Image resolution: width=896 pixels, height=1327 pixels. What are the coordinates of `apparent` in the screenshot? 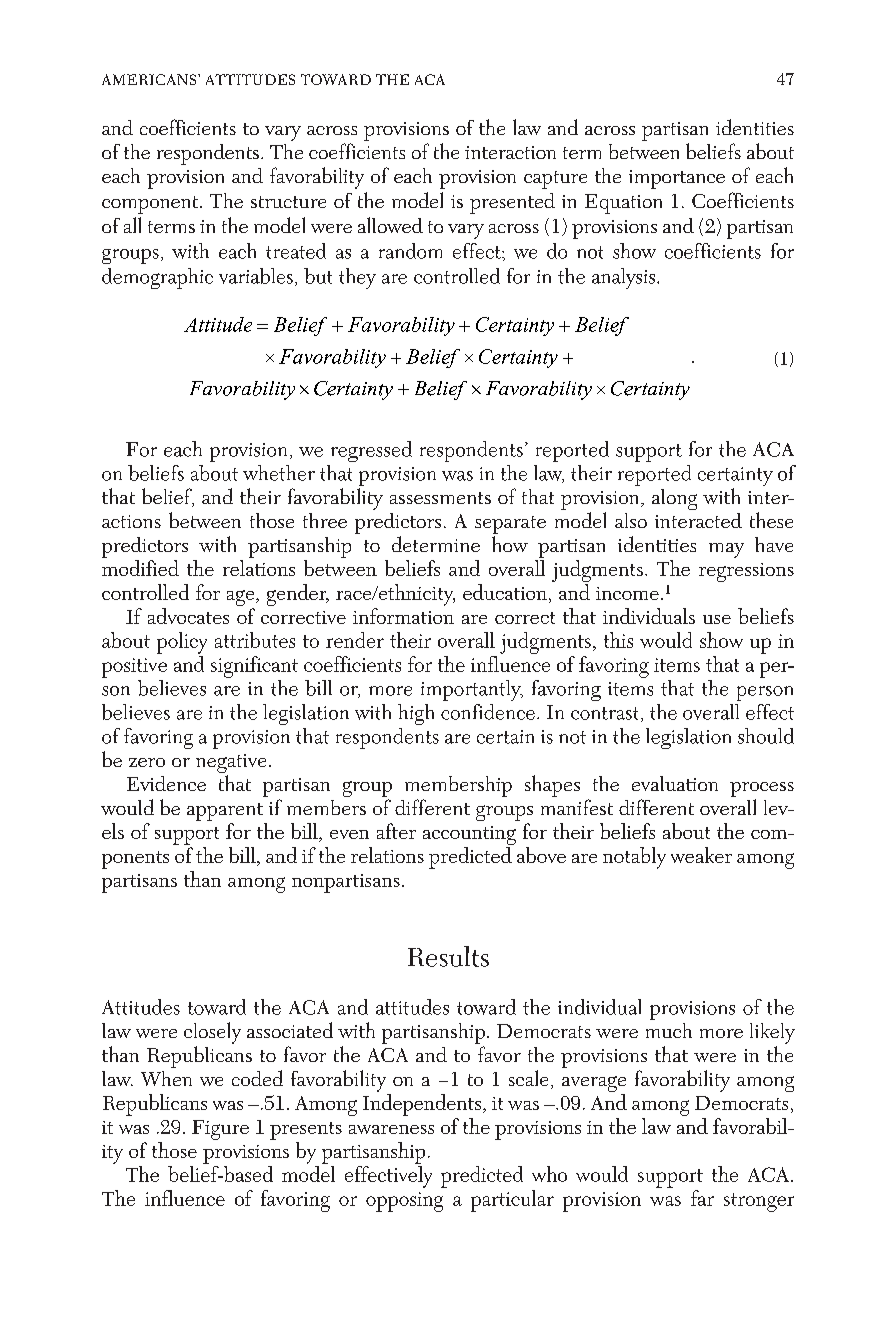 It's located at (226, 813).
